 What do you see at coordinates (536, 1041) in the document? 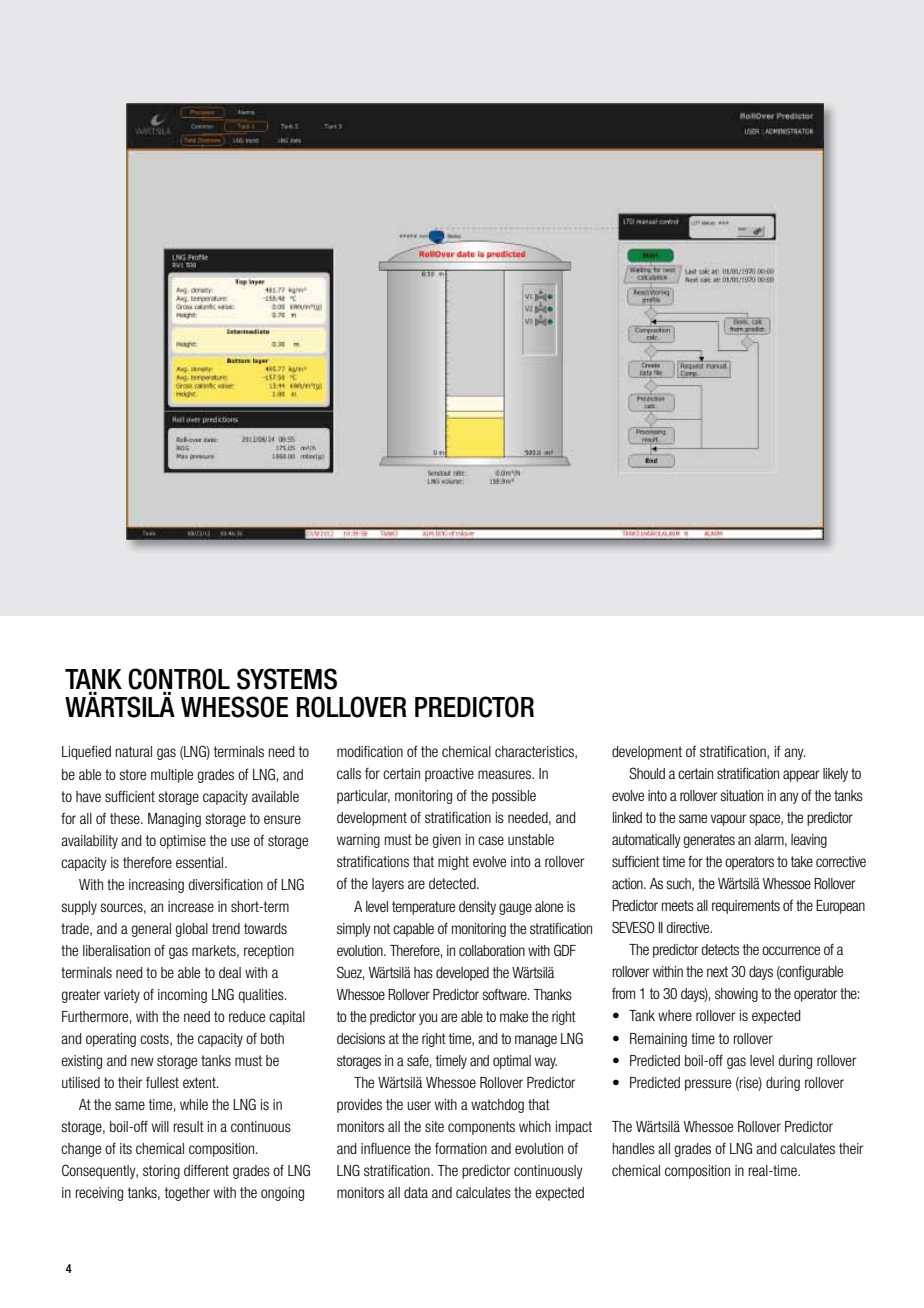
I see `manage` at bounding box center [536, 1041].
